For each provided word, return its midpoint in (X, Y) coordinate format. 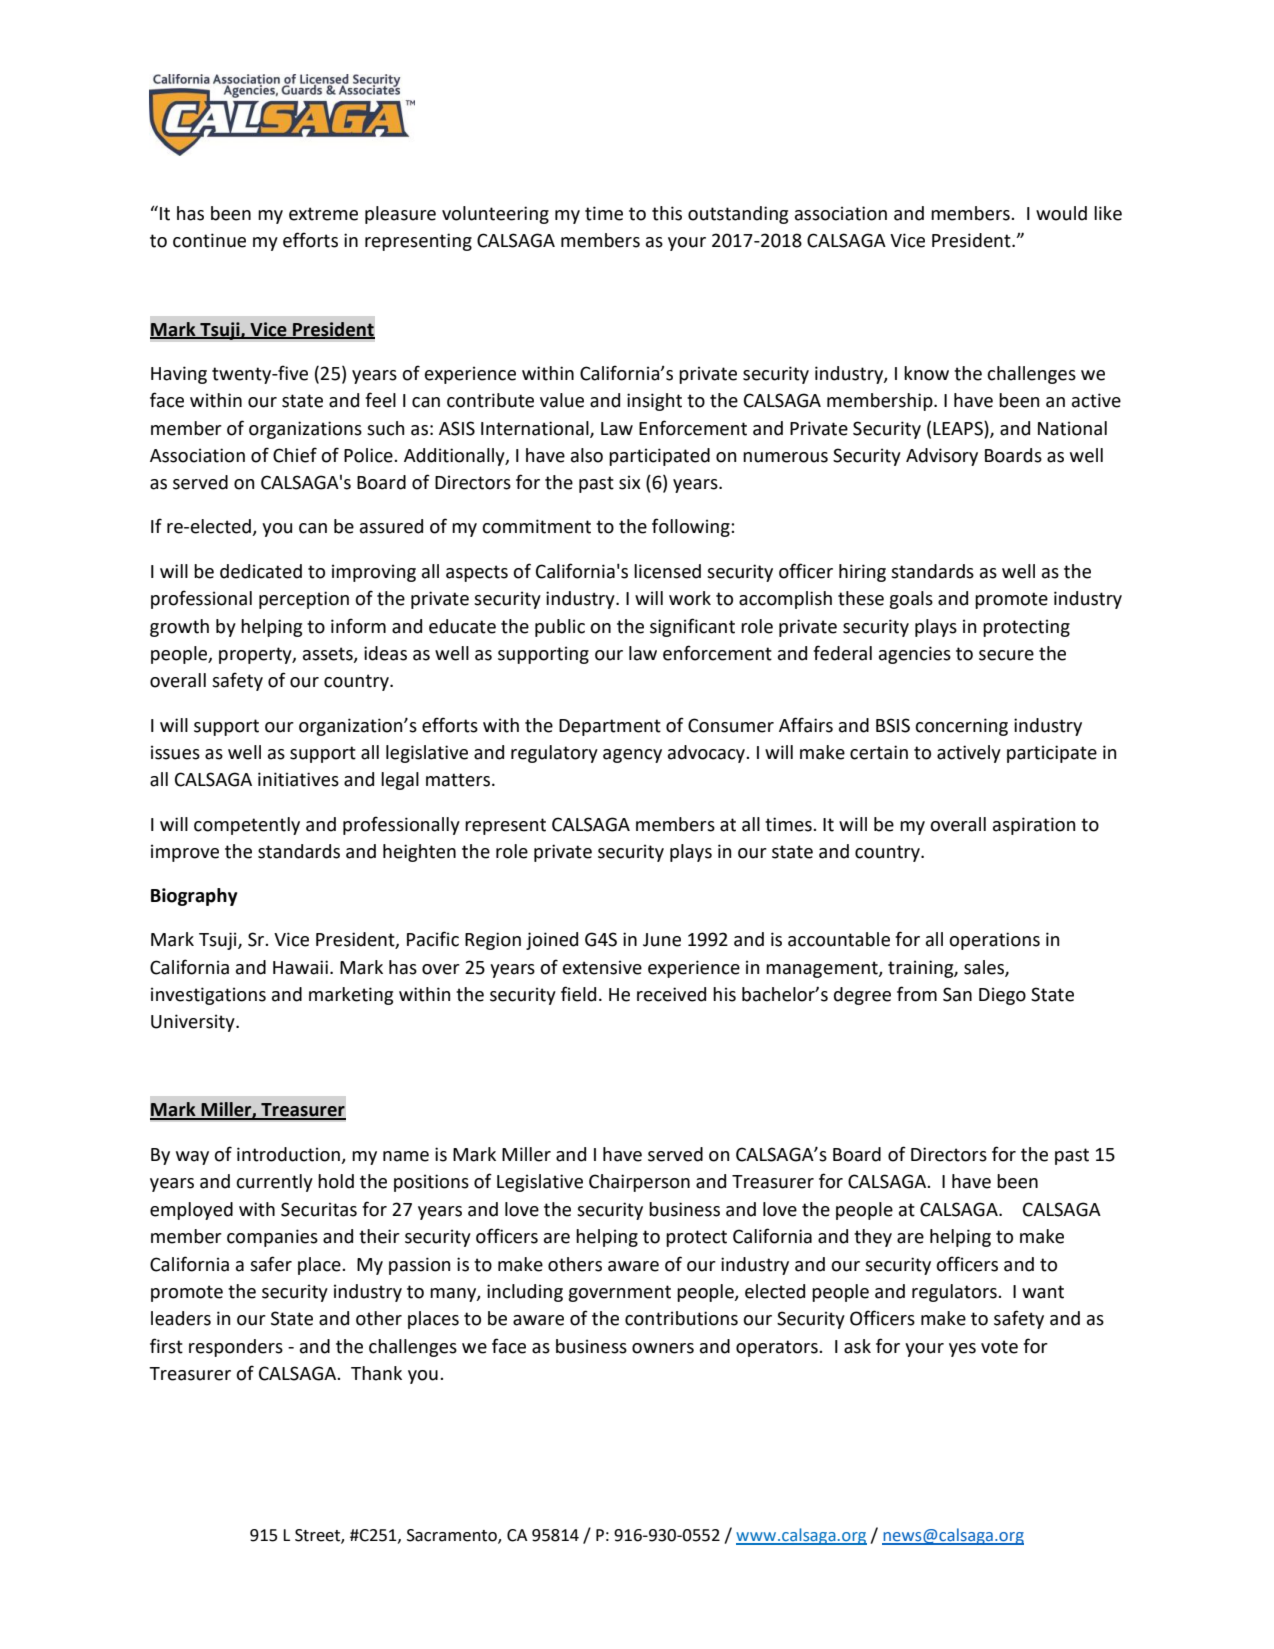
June (662, 940)
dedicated (261, 571)
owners (663, 1348)
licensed (667, 571)
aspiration (1034, 826)
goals (911, 600)
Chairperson (639, 1183)
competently (247, 826)
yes (962, 1350)
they (873, 1238)
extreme (323, 214)
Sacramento (453, 1536)
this (667, 213)
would (1061, 213)
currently (274, 1183)
